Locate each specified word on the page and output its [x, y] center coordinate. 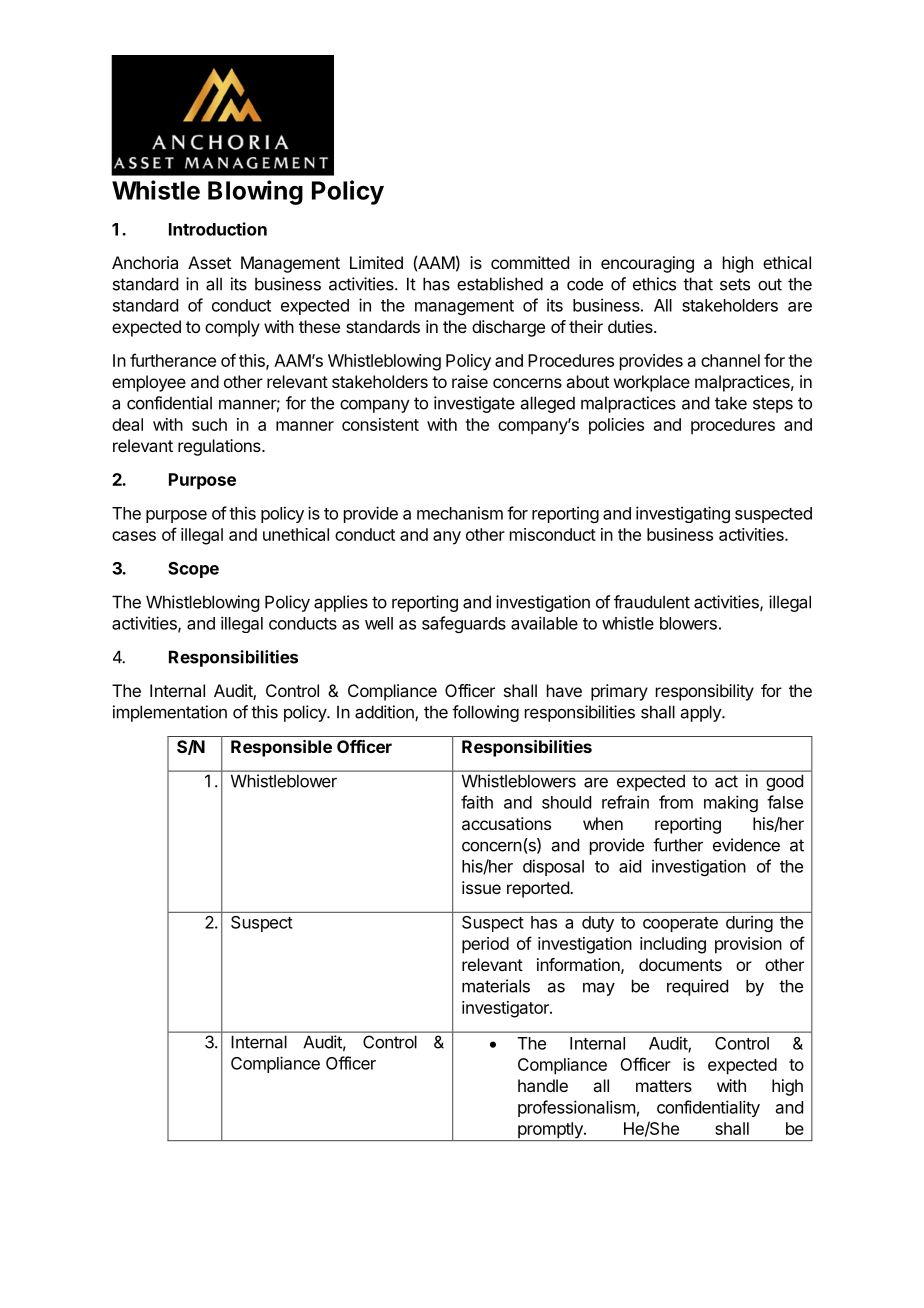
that [698, 284]
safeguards [464, 624]
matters [664, 1086]
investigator [506, 1009]
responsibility [705, 692]
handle [543, 1085]
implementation [170, 713]
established [500, 284]
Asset [209, 262]
